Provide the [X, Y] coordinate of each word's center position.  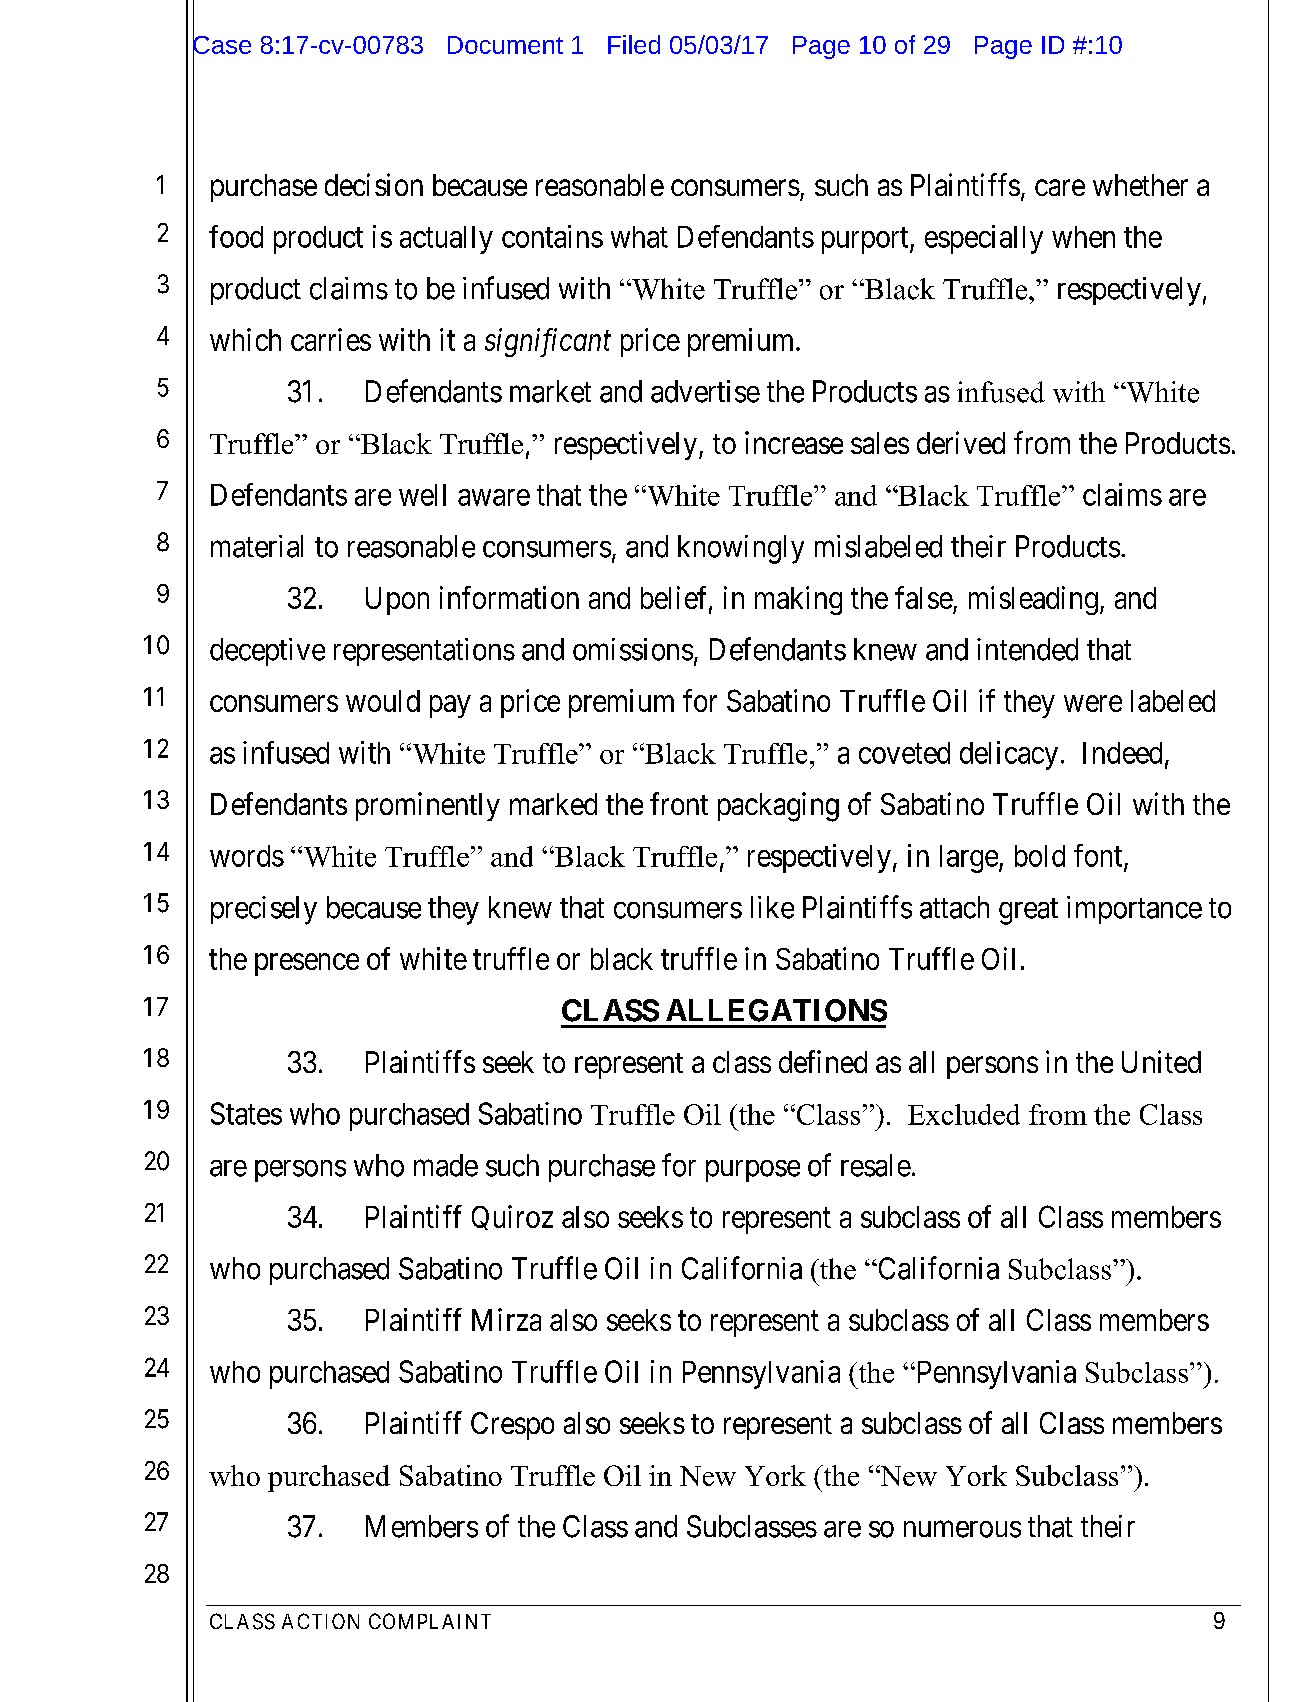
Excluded [964, 1114]
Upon [397, 601]
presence [307, 964]
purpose [753, 1171]
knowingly [741, 549]
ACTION [320, 1621]
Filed [634, 44]
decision [374, 184]
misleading [1033, 600]
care [1060, 188]
